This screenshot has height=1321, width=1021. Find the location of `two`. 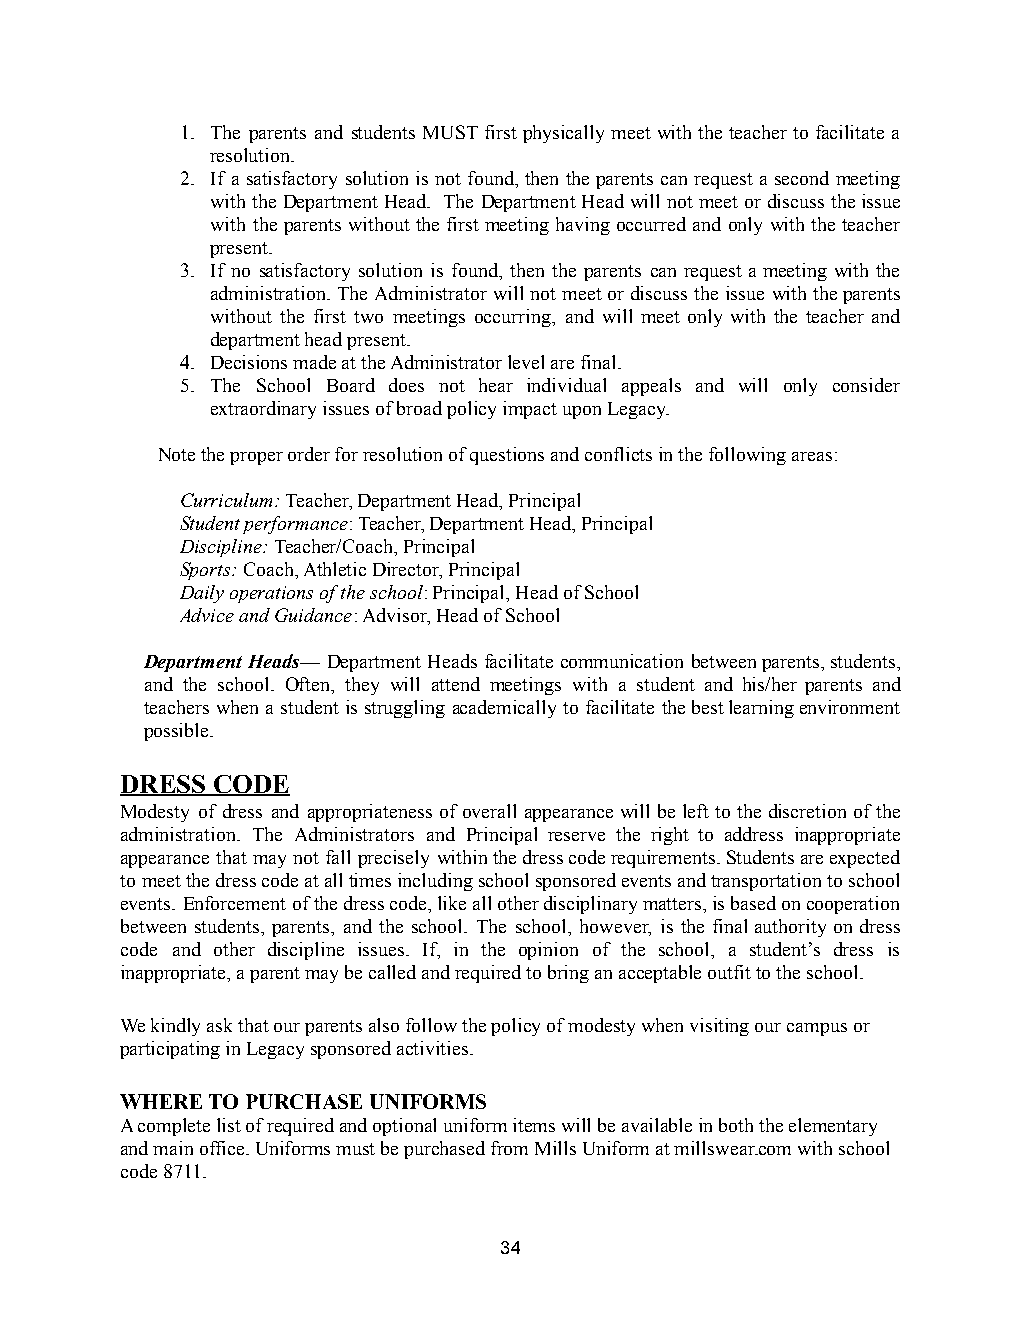

two is located at coordinates (368, 317).
